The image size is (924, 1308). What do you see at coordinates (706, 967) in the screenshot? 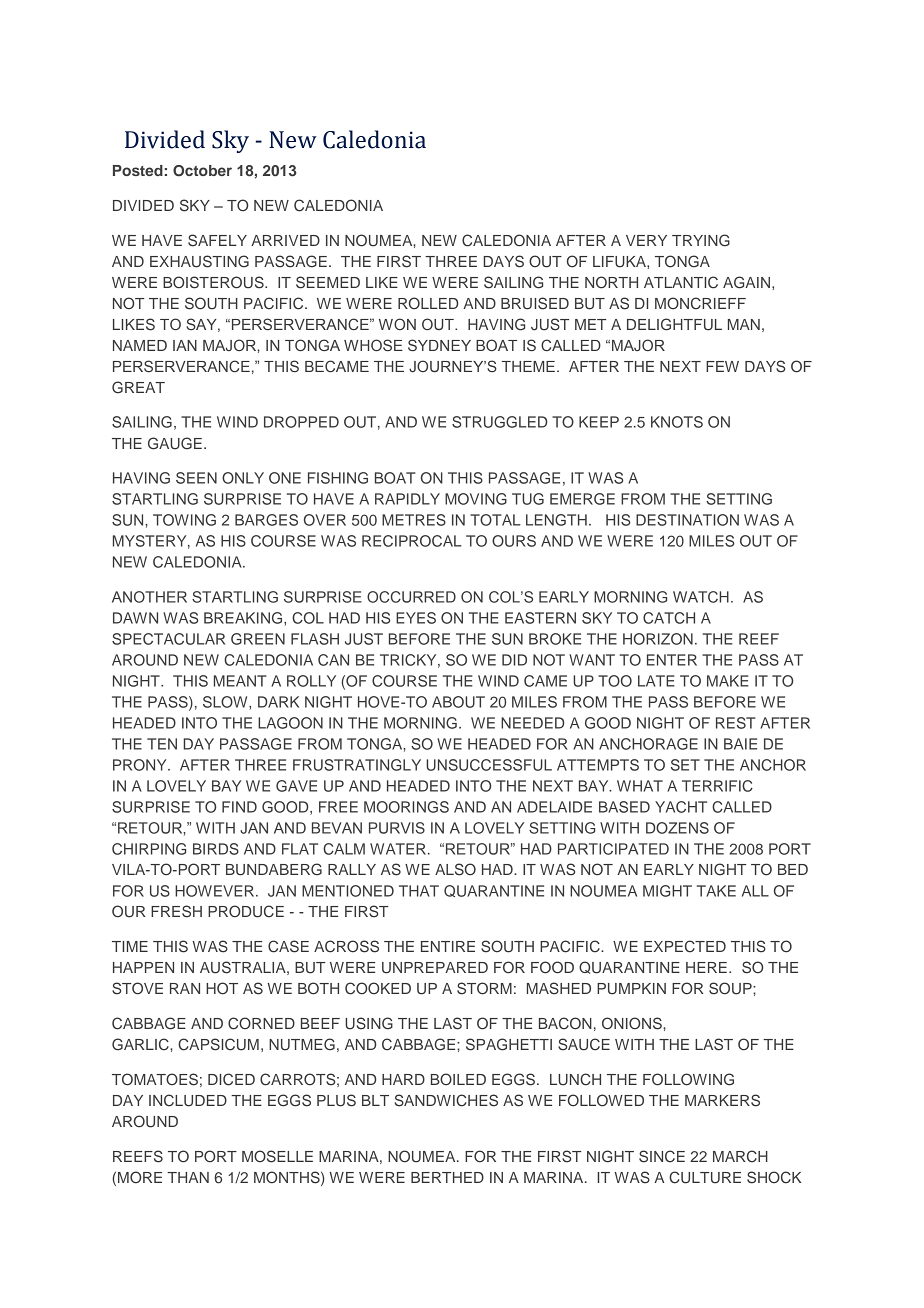
I see `HERE` at bounding box center [706, 967].
